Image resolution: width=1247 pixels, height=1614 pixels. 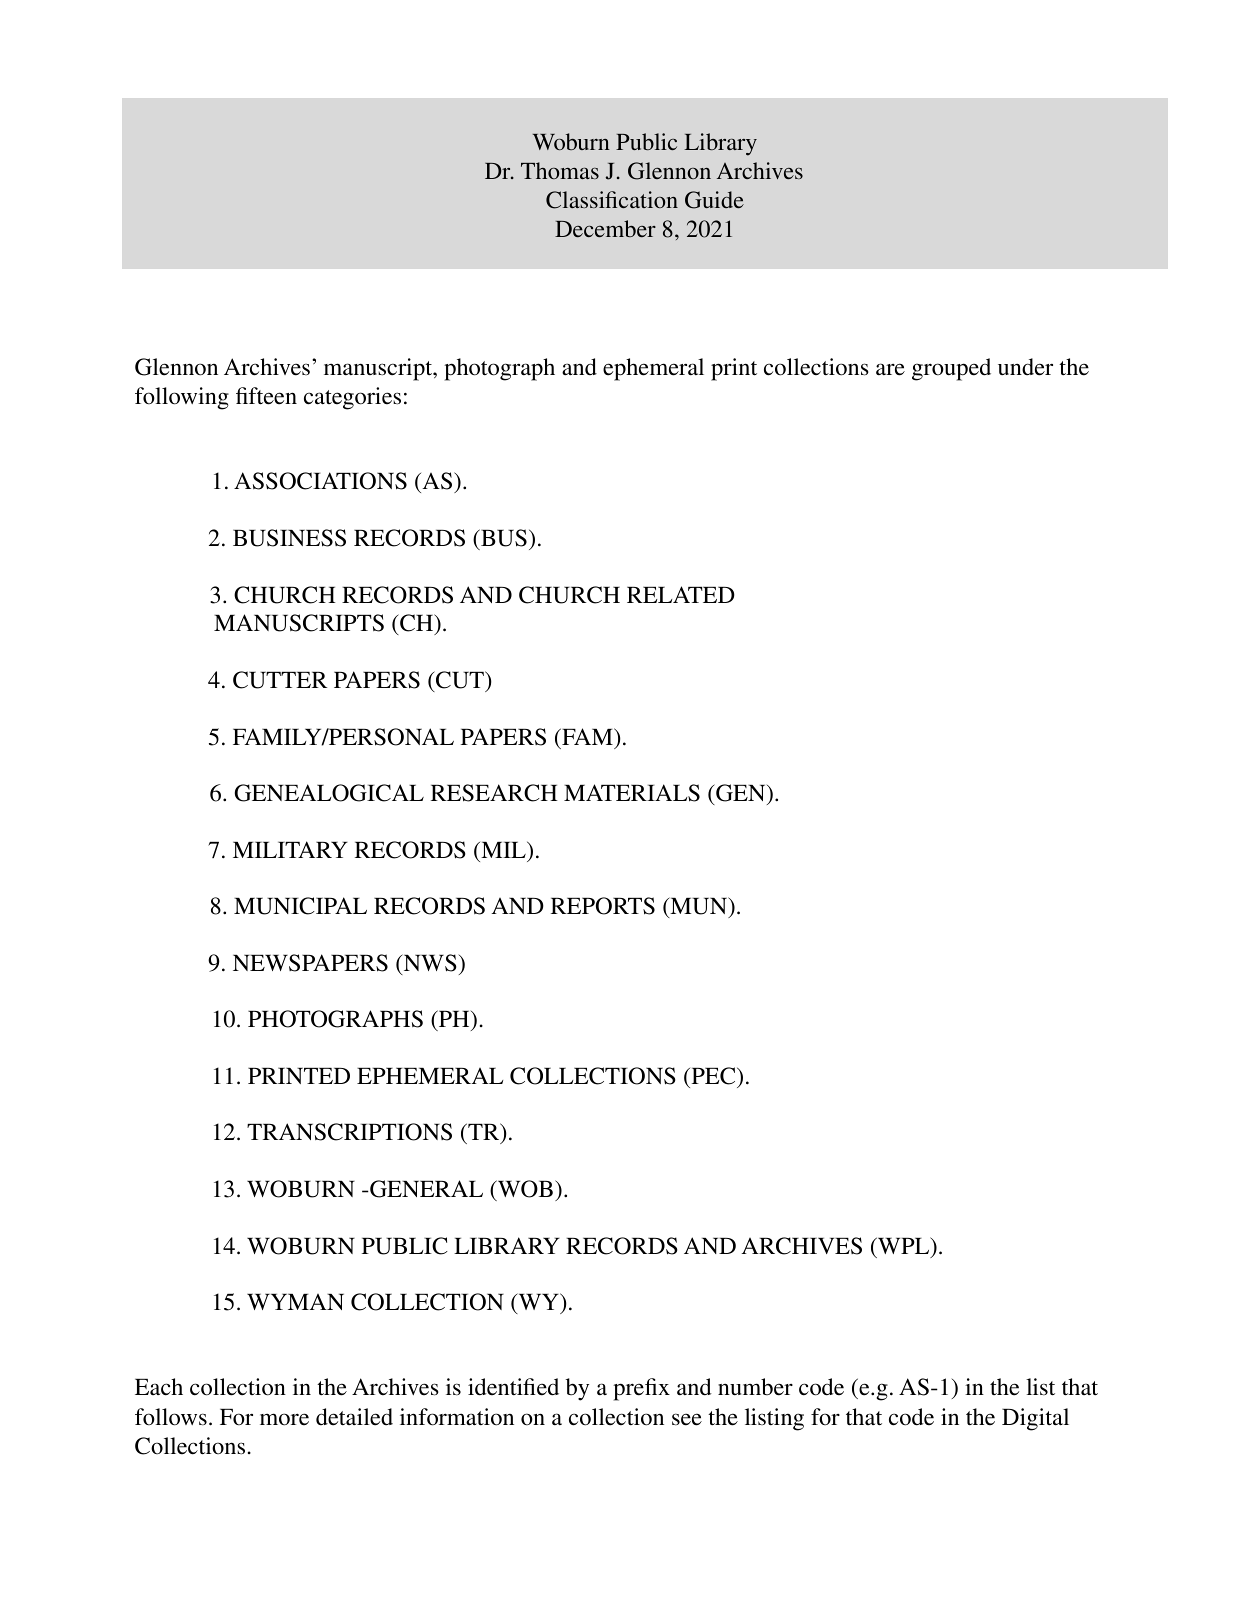 What do you see at coordinates (284, 1419) in the screenshot?
I see `more` at bounding box center [284, 1419].
